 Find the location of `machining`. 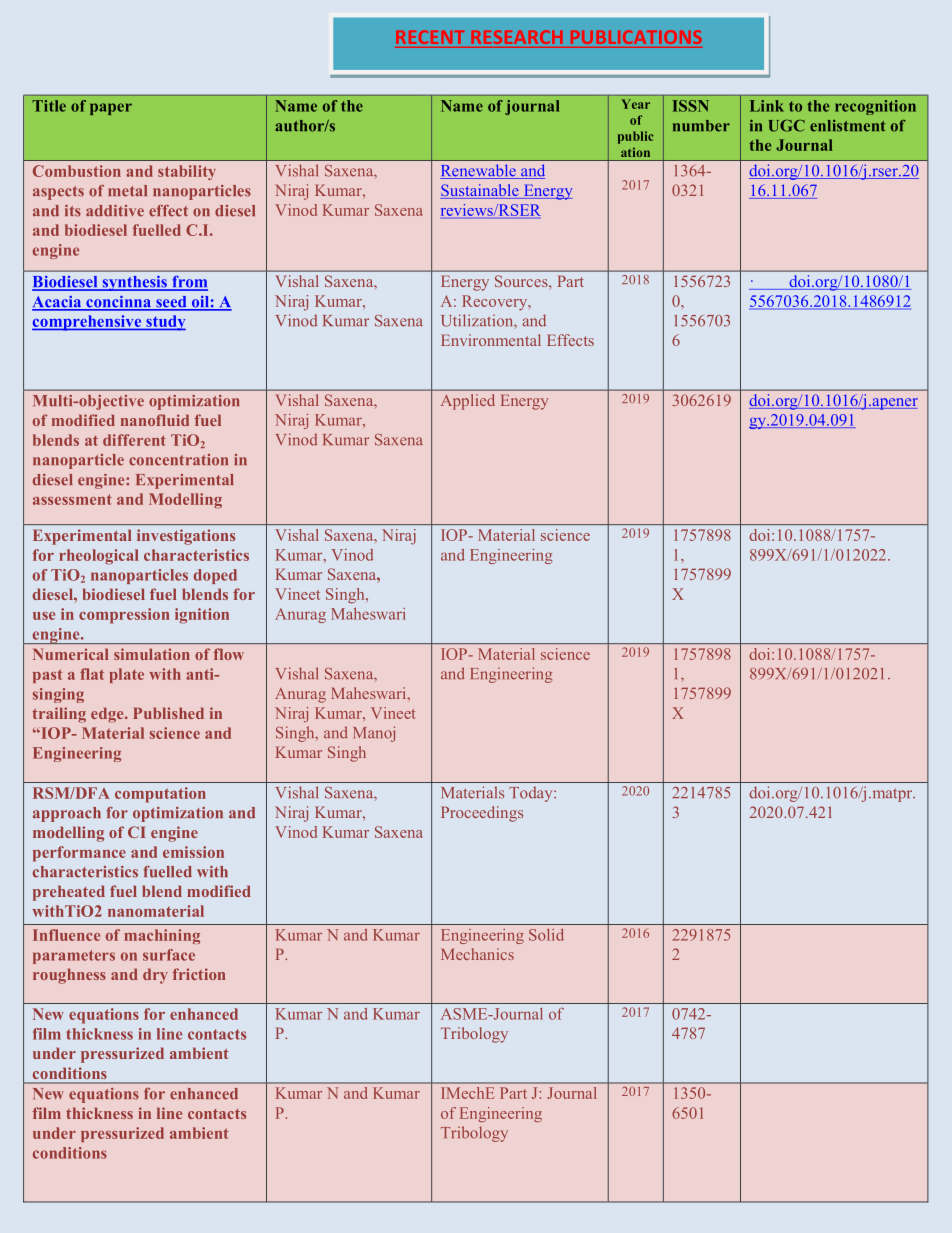

machining is located at coordinates (162, 936).
